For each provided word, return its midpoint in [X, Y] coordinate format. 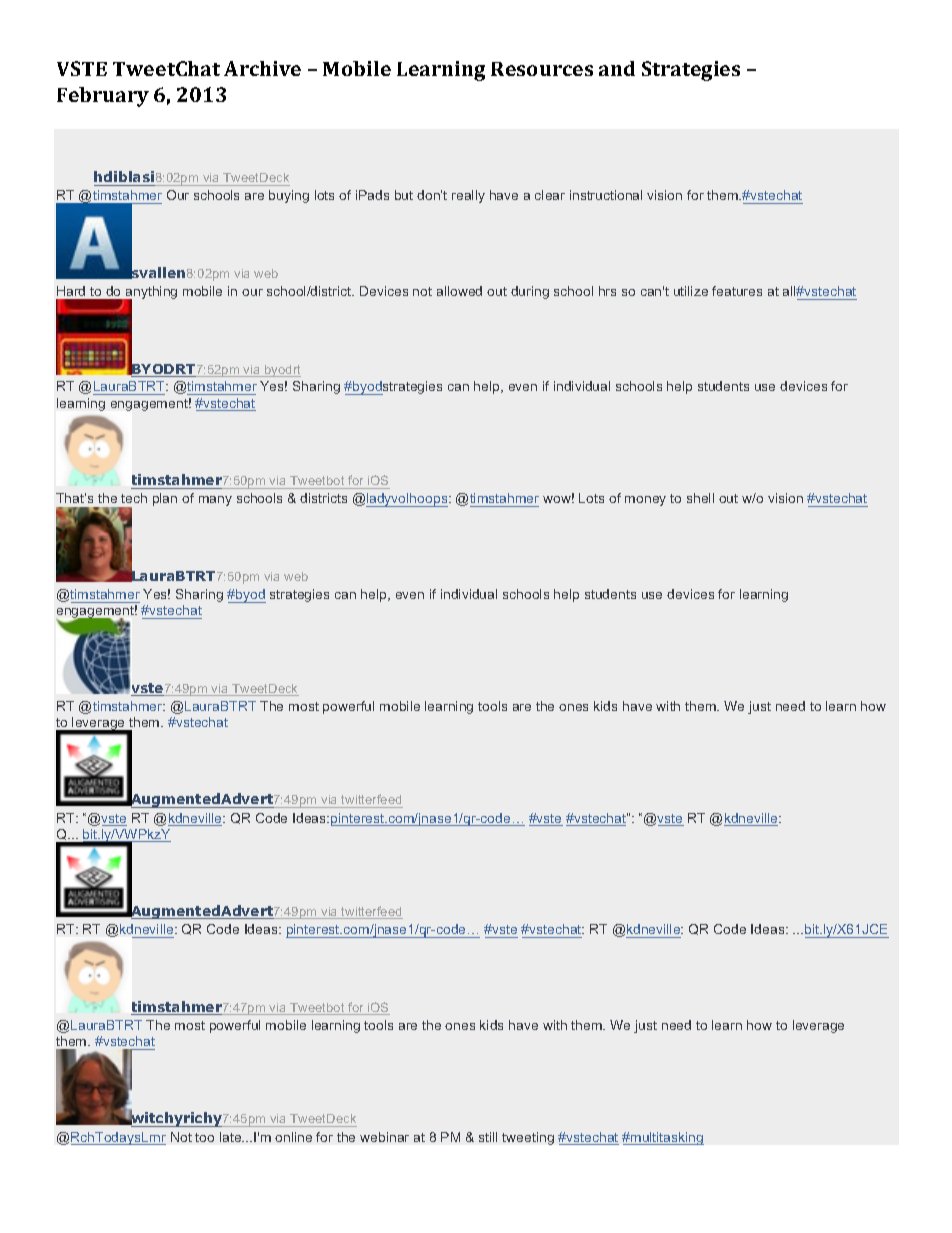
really [468, 196]
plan [165, 499]
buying [289, 196]
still [488, 1137]
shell [700, 498]
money [645, 501]
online [293, 1137]
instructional [606, 195]
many [215, 501]
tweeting [528, 1138]
